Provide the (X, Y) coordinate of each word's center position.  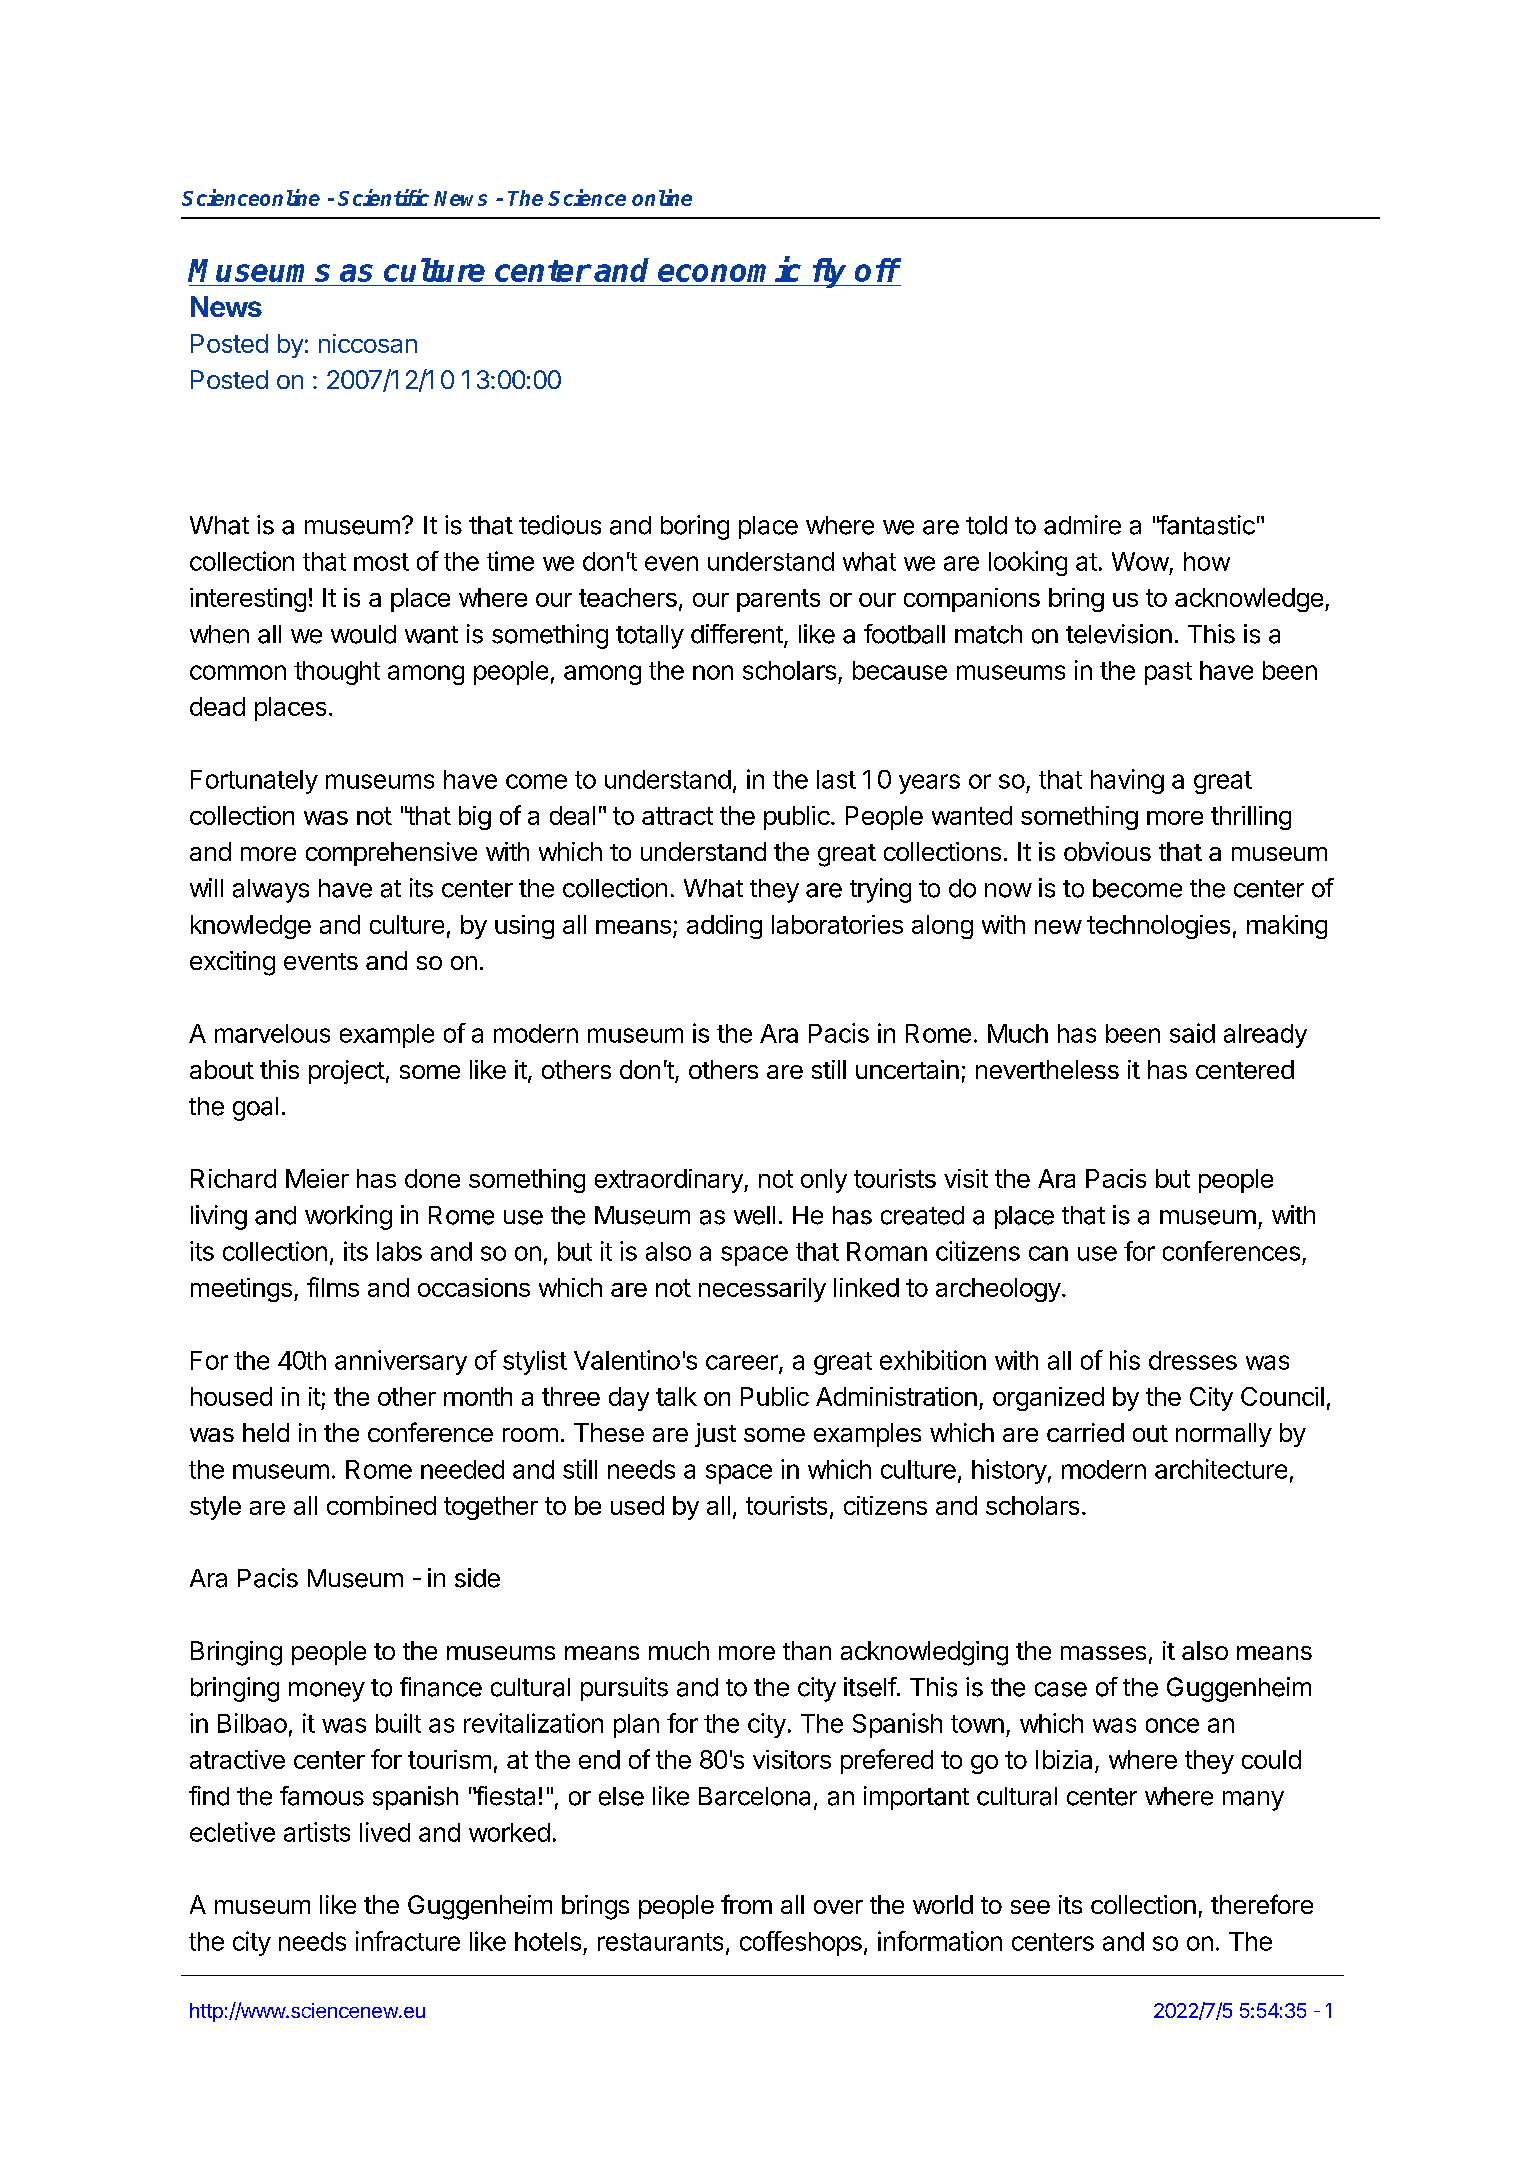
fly (829, 273)
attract (677, 816)
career (743, 1363)
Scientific (383, 197)
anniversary (401, 1362)
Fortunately (254, 782)
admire (1082, 525)
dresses (1193, 1360)
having (1127, 781)
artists (317, 1832)
